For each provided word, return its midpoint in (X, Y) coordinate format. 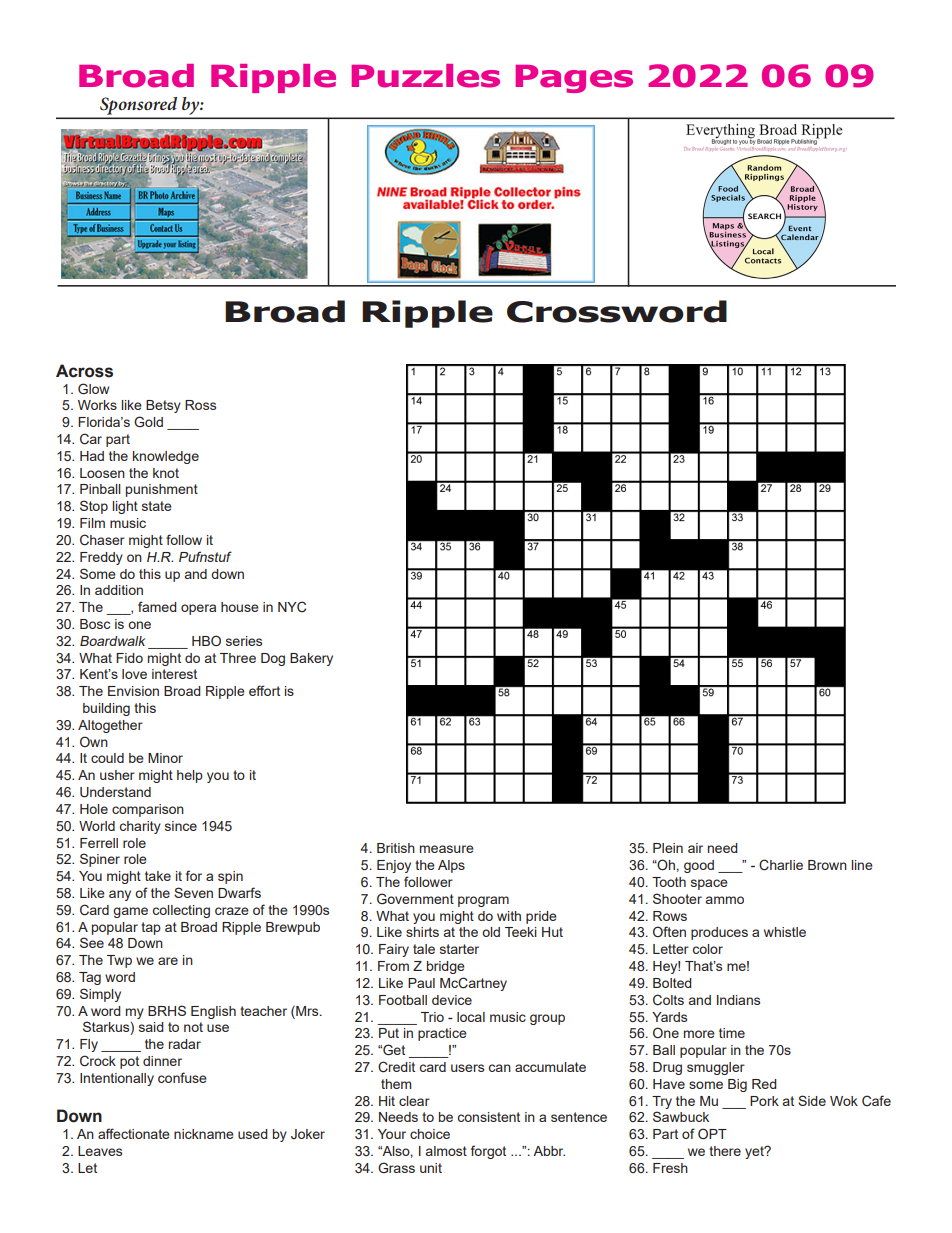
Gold (148, 421)
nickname (204, 1134)
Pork (764, 1101)
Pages (574, 79)
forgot (488, 1152)
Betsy (163, 406)
